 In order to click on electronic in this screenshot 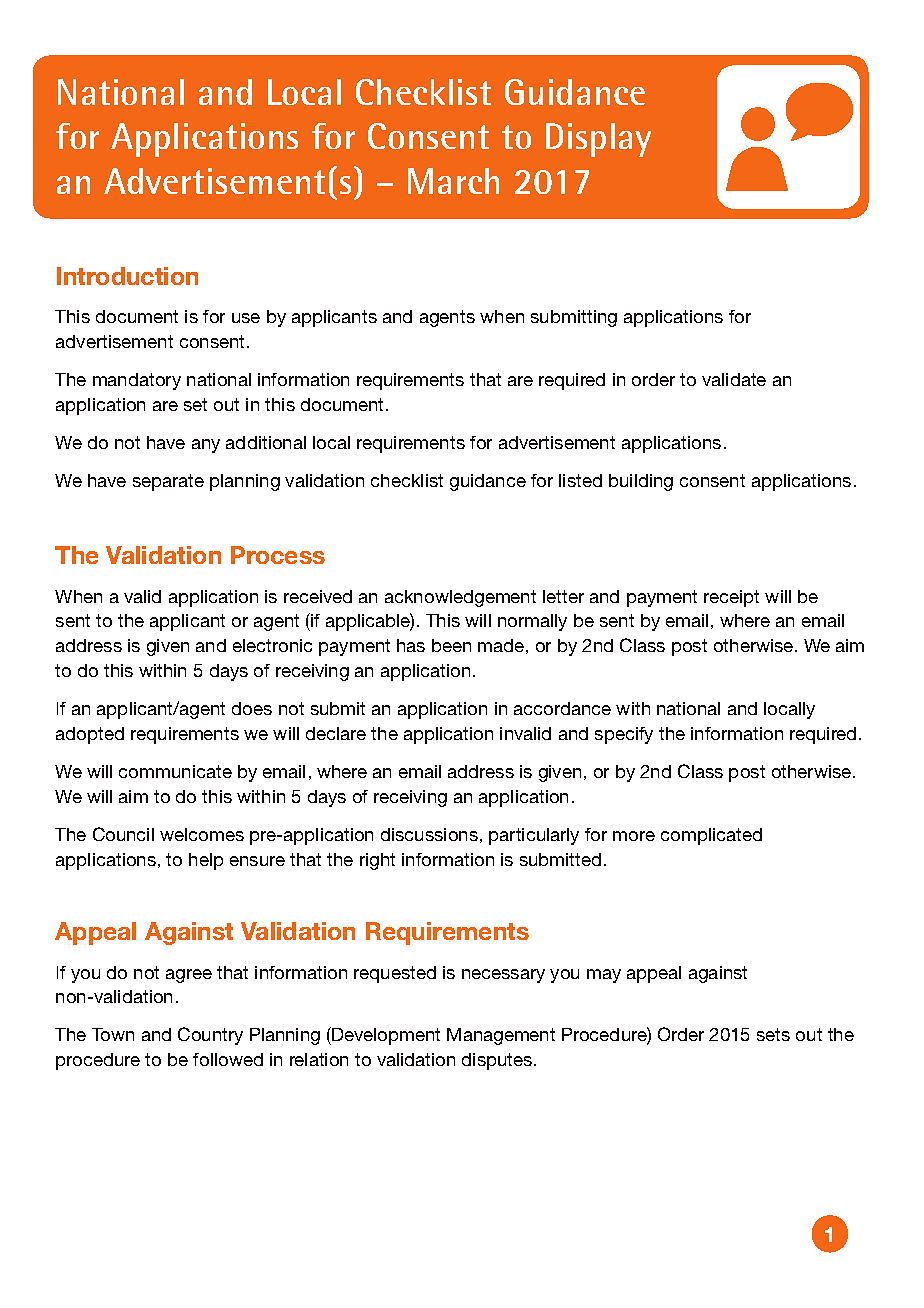, I will do `click(272, 645)`.
